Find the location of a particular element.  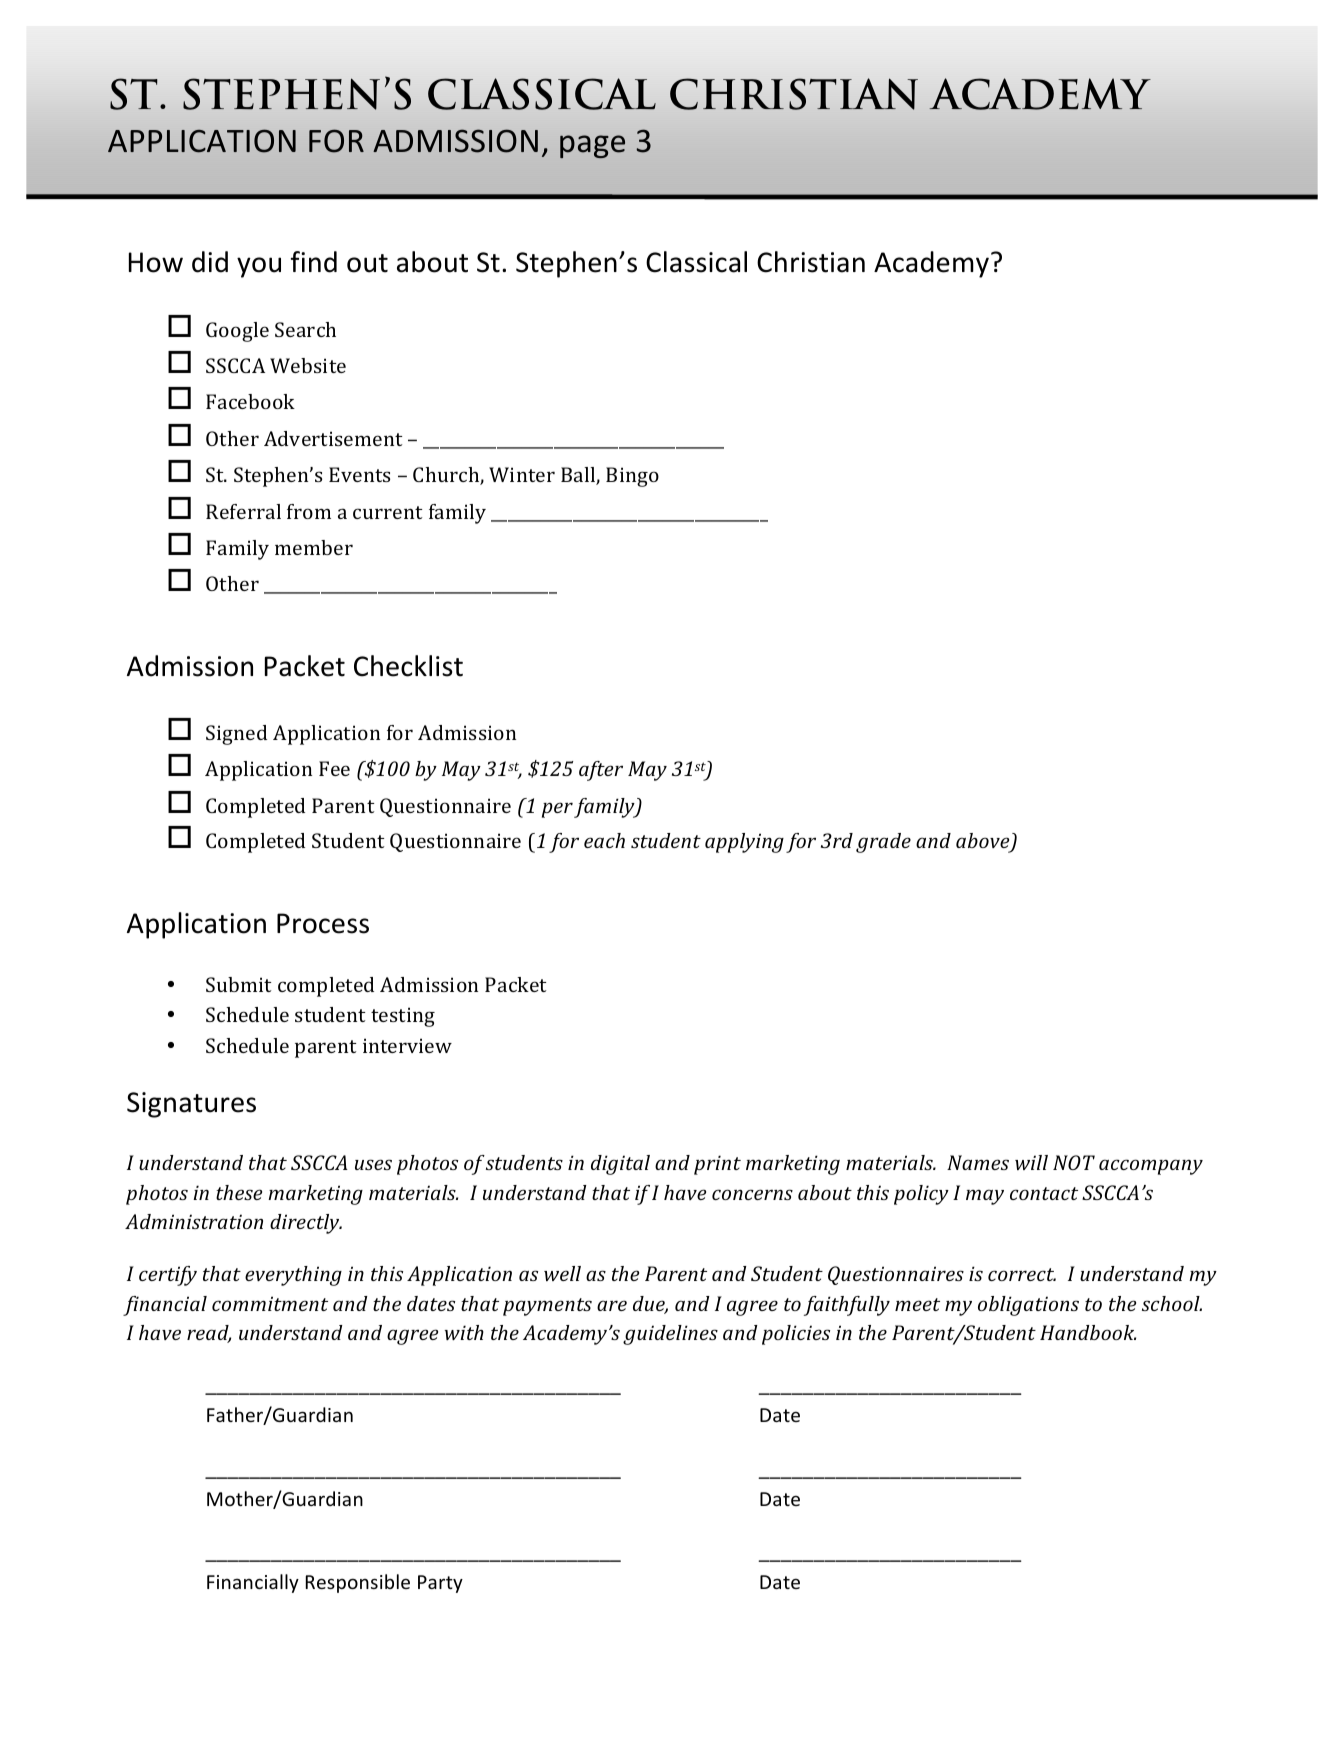

find is located at coordinates (314, 262).
